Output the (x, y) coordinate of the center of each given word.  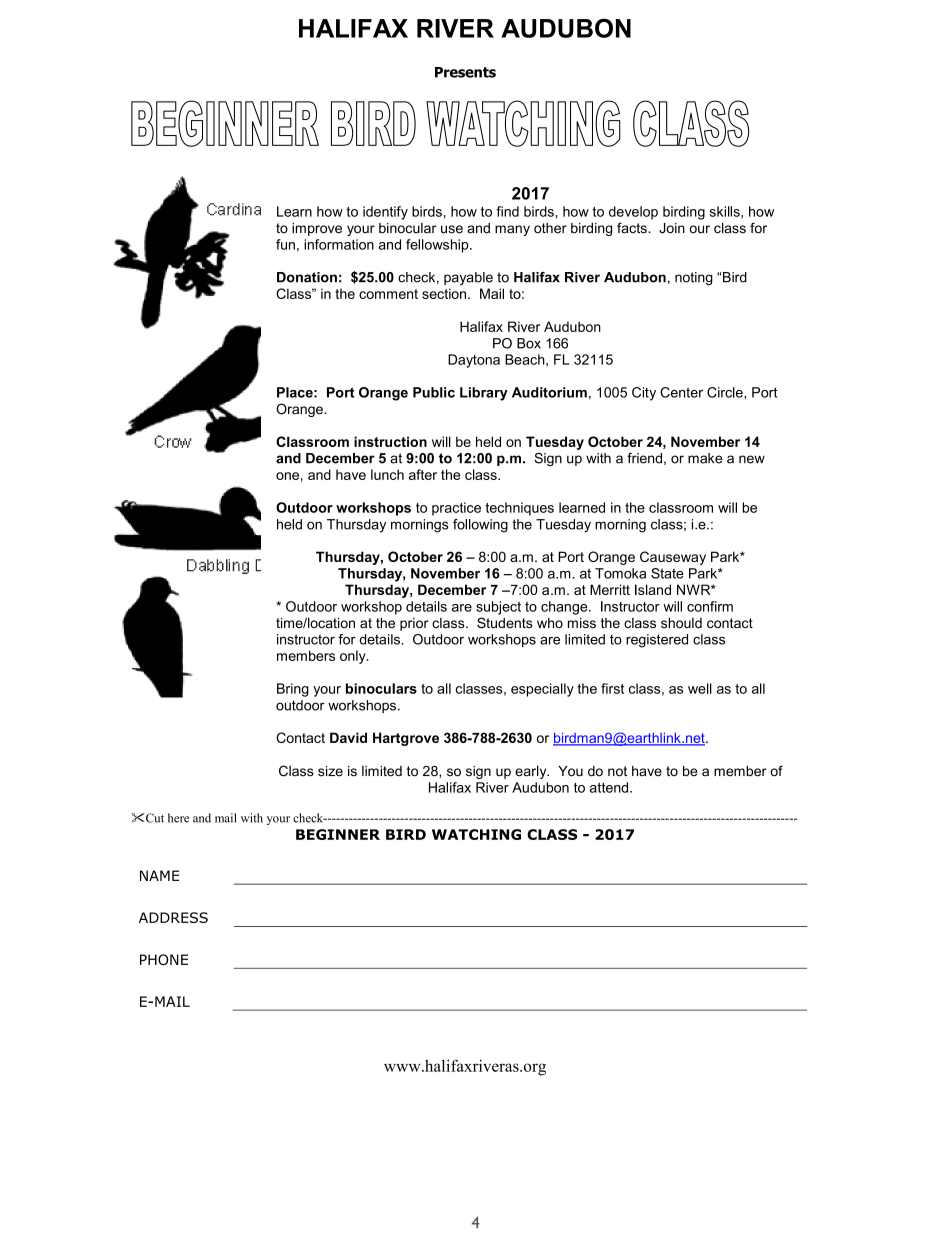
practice (456, 509)
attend (610, 787)
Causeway (673, 558)
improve (317, 229)
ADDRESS (173, 917)
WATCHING (476, 834)
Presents (465, 72)
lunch (387, 474)
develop (633, 213)
